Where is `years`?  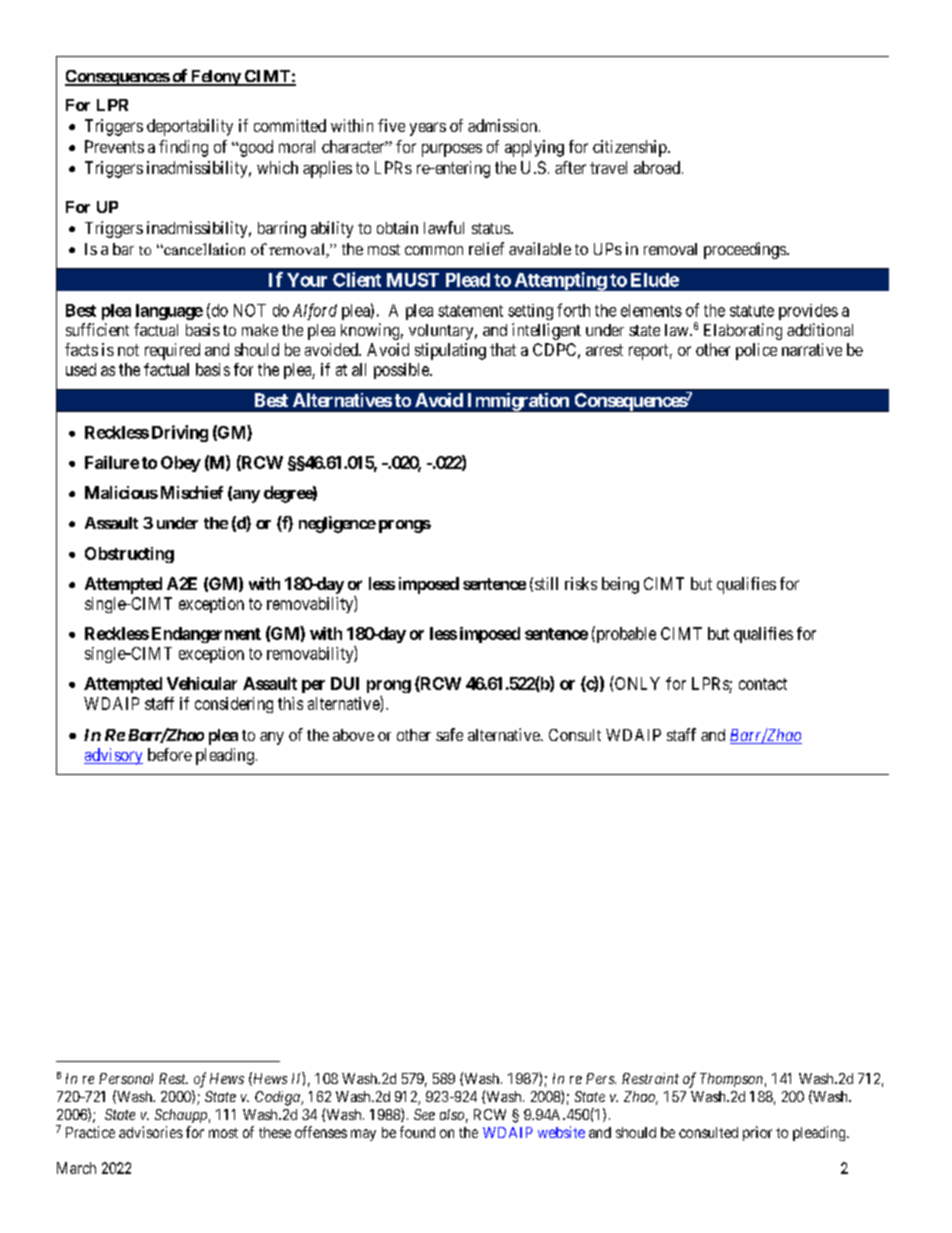
years is located at coordinates (428, 129).
